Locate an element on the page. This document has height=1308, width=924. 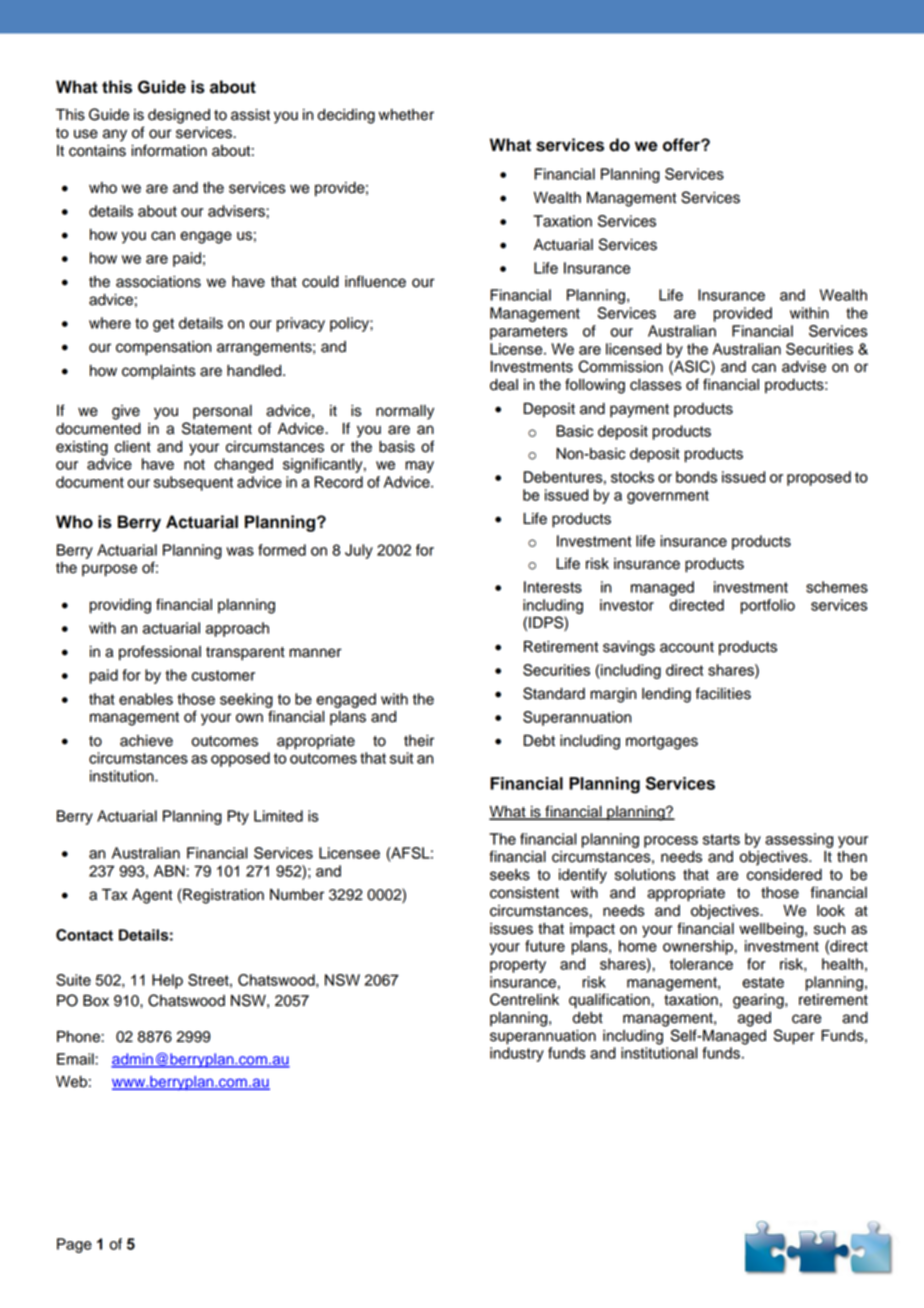
Page is located at coordinates (74, 1245).
